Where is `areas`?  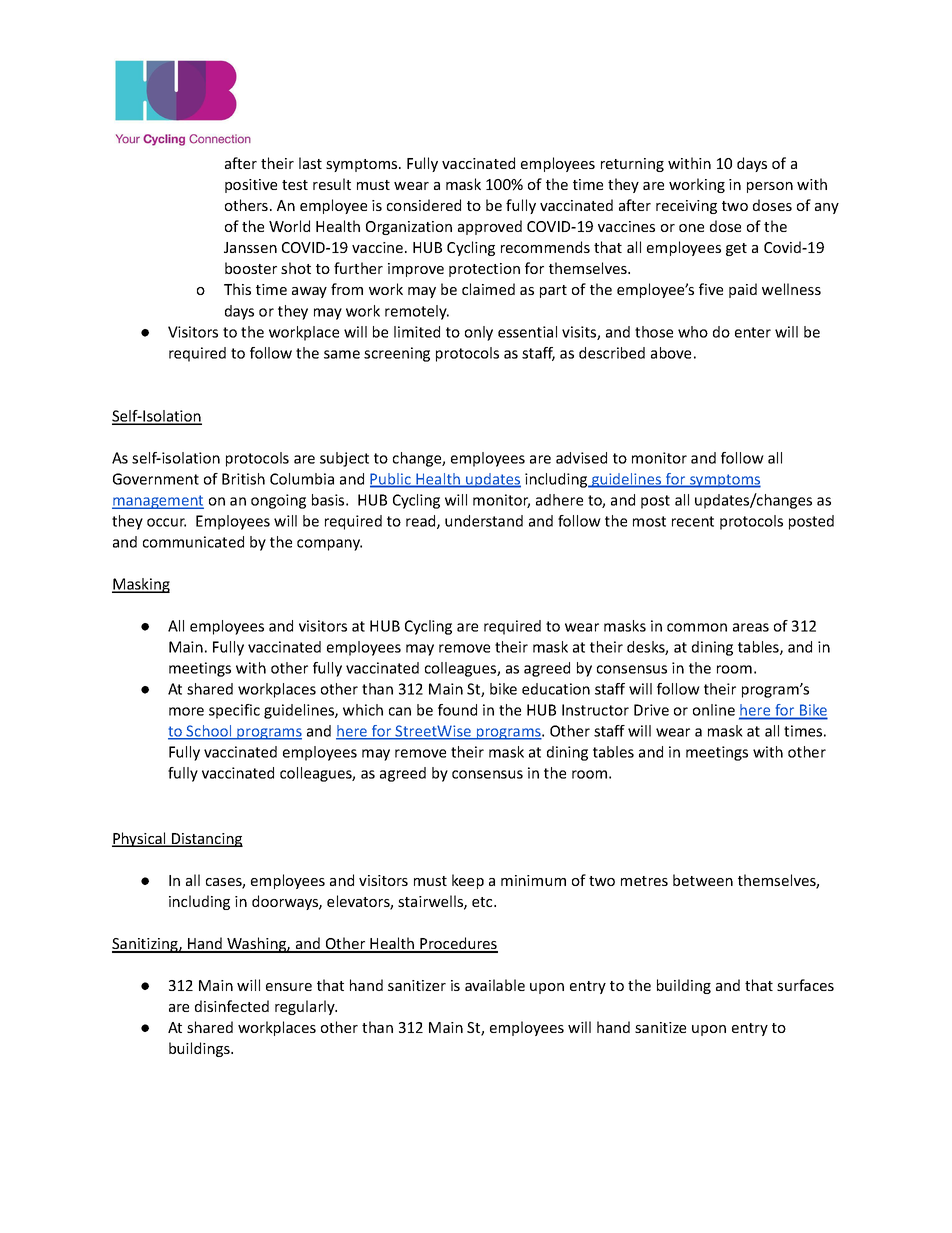 areas is located at coordinates (751, 627).
